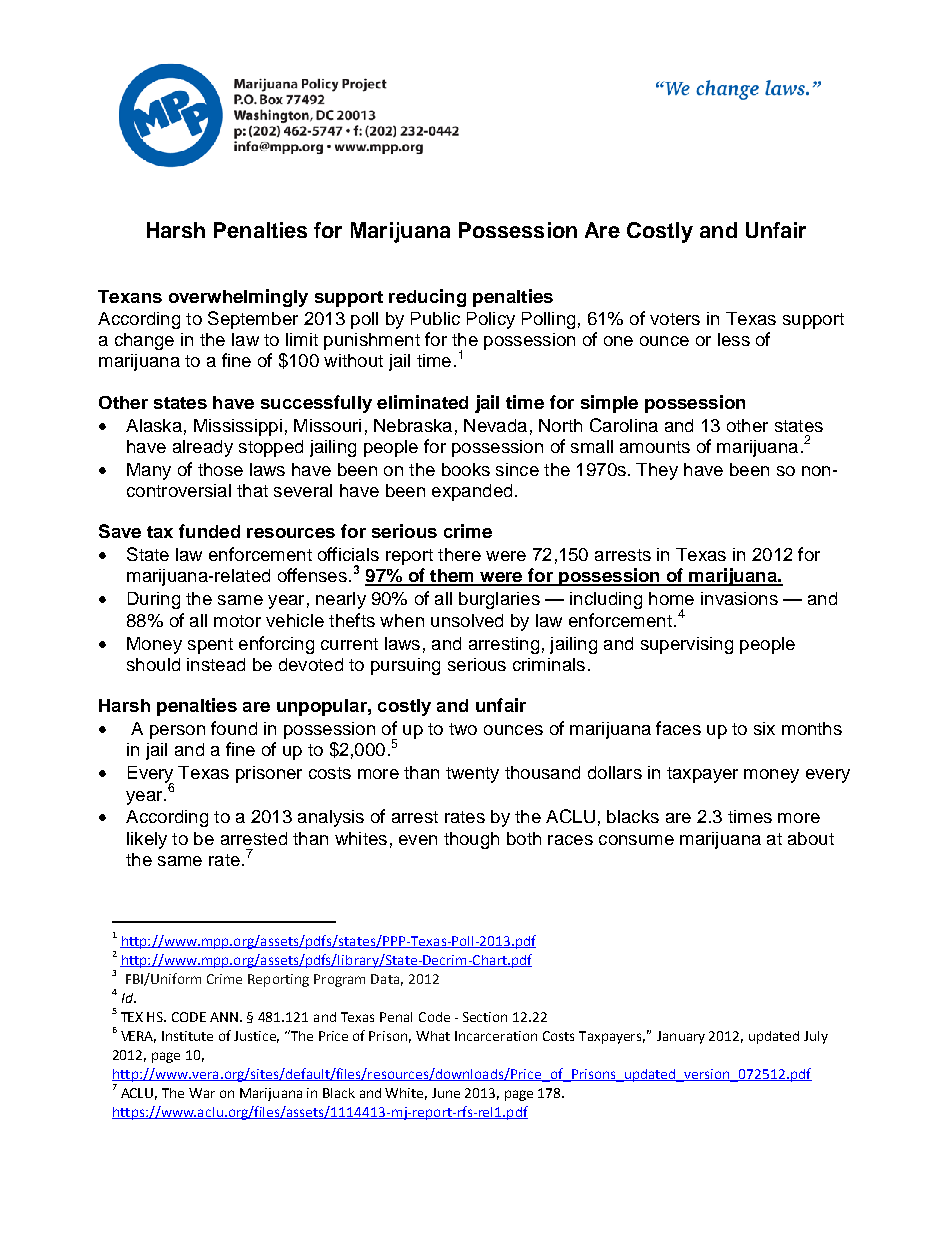  I want to click on about, so click(811, 838).
